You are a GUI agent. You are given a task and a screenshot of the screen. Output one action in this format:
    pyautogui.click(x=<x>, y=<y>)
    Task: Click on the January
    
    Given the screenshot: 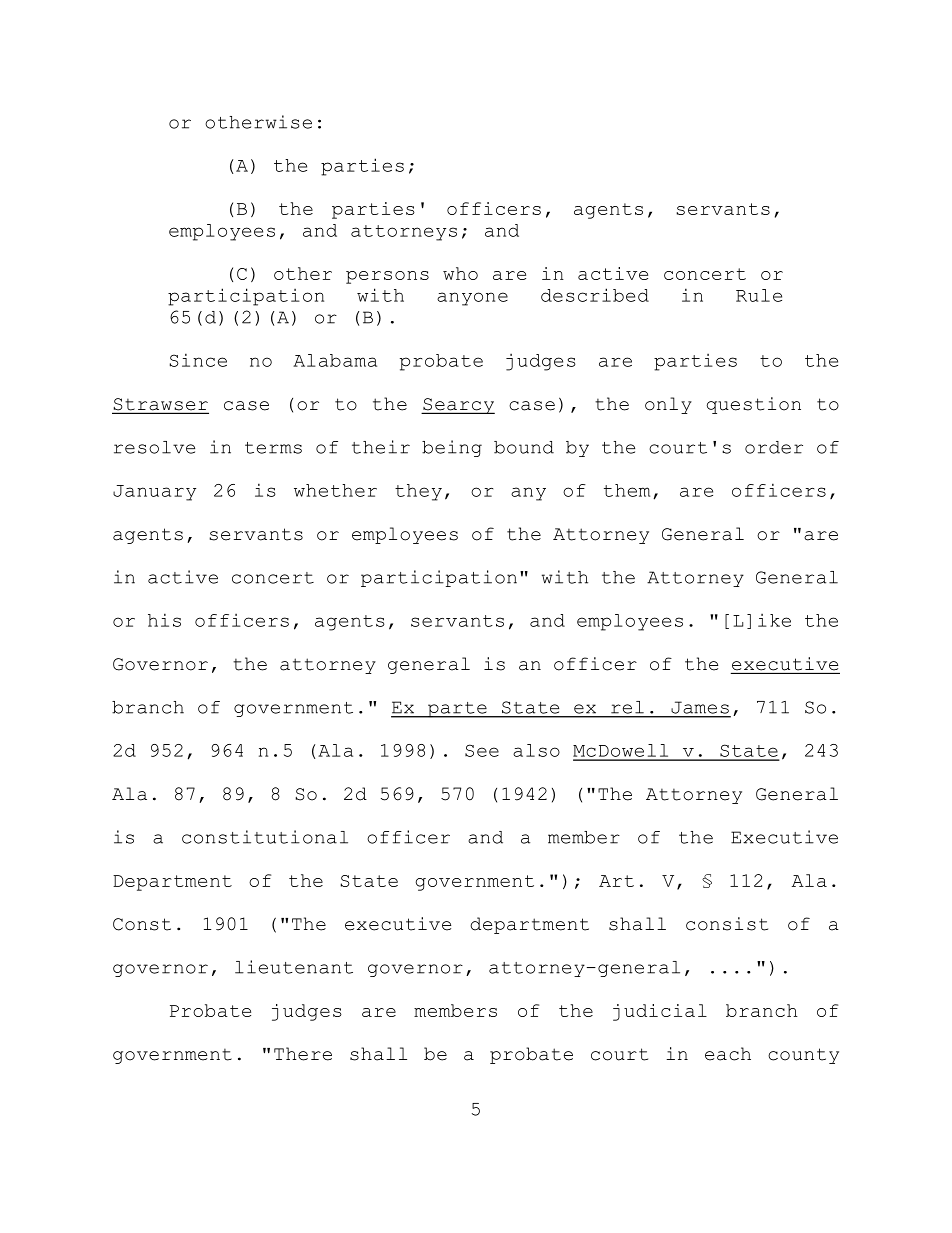 What is the action you would take?
    pyautogui.click(x=154, y=493)
